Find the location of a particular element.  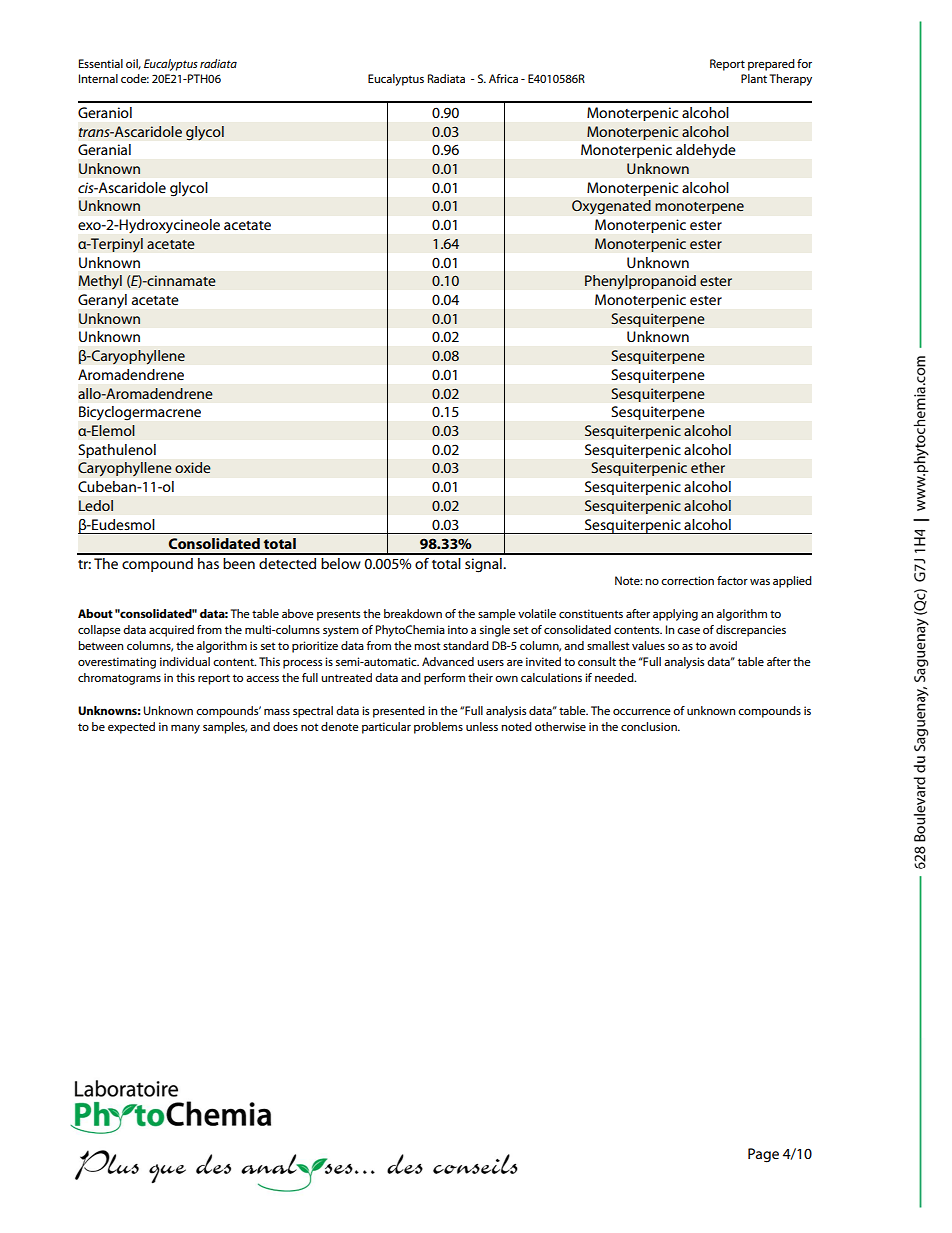

Methyl is located at coordinates (100, 282).
